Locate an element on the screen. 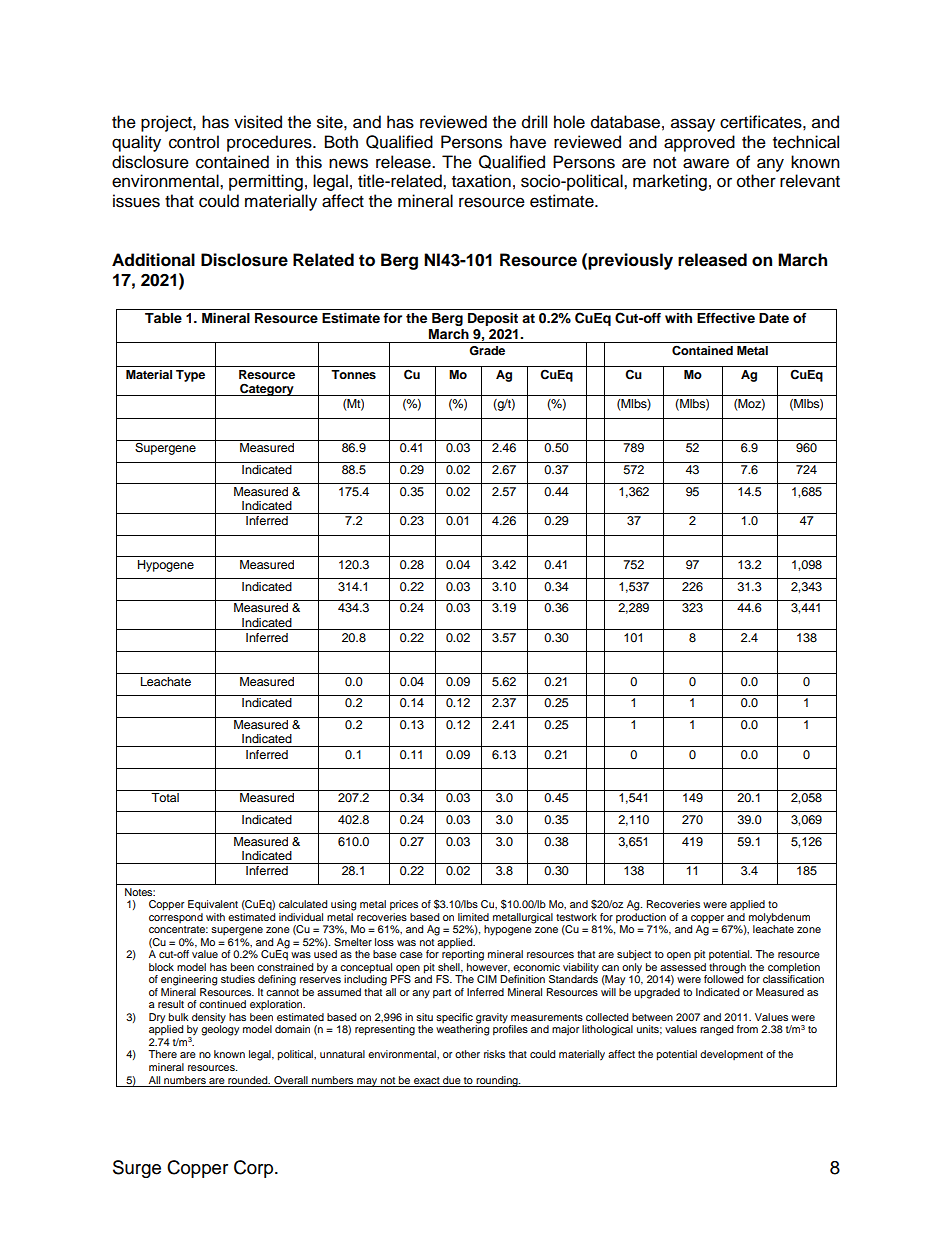 Image resolution: width=952 pixels, height=1233 pixels. aware is located at coordinates (706, 163).
